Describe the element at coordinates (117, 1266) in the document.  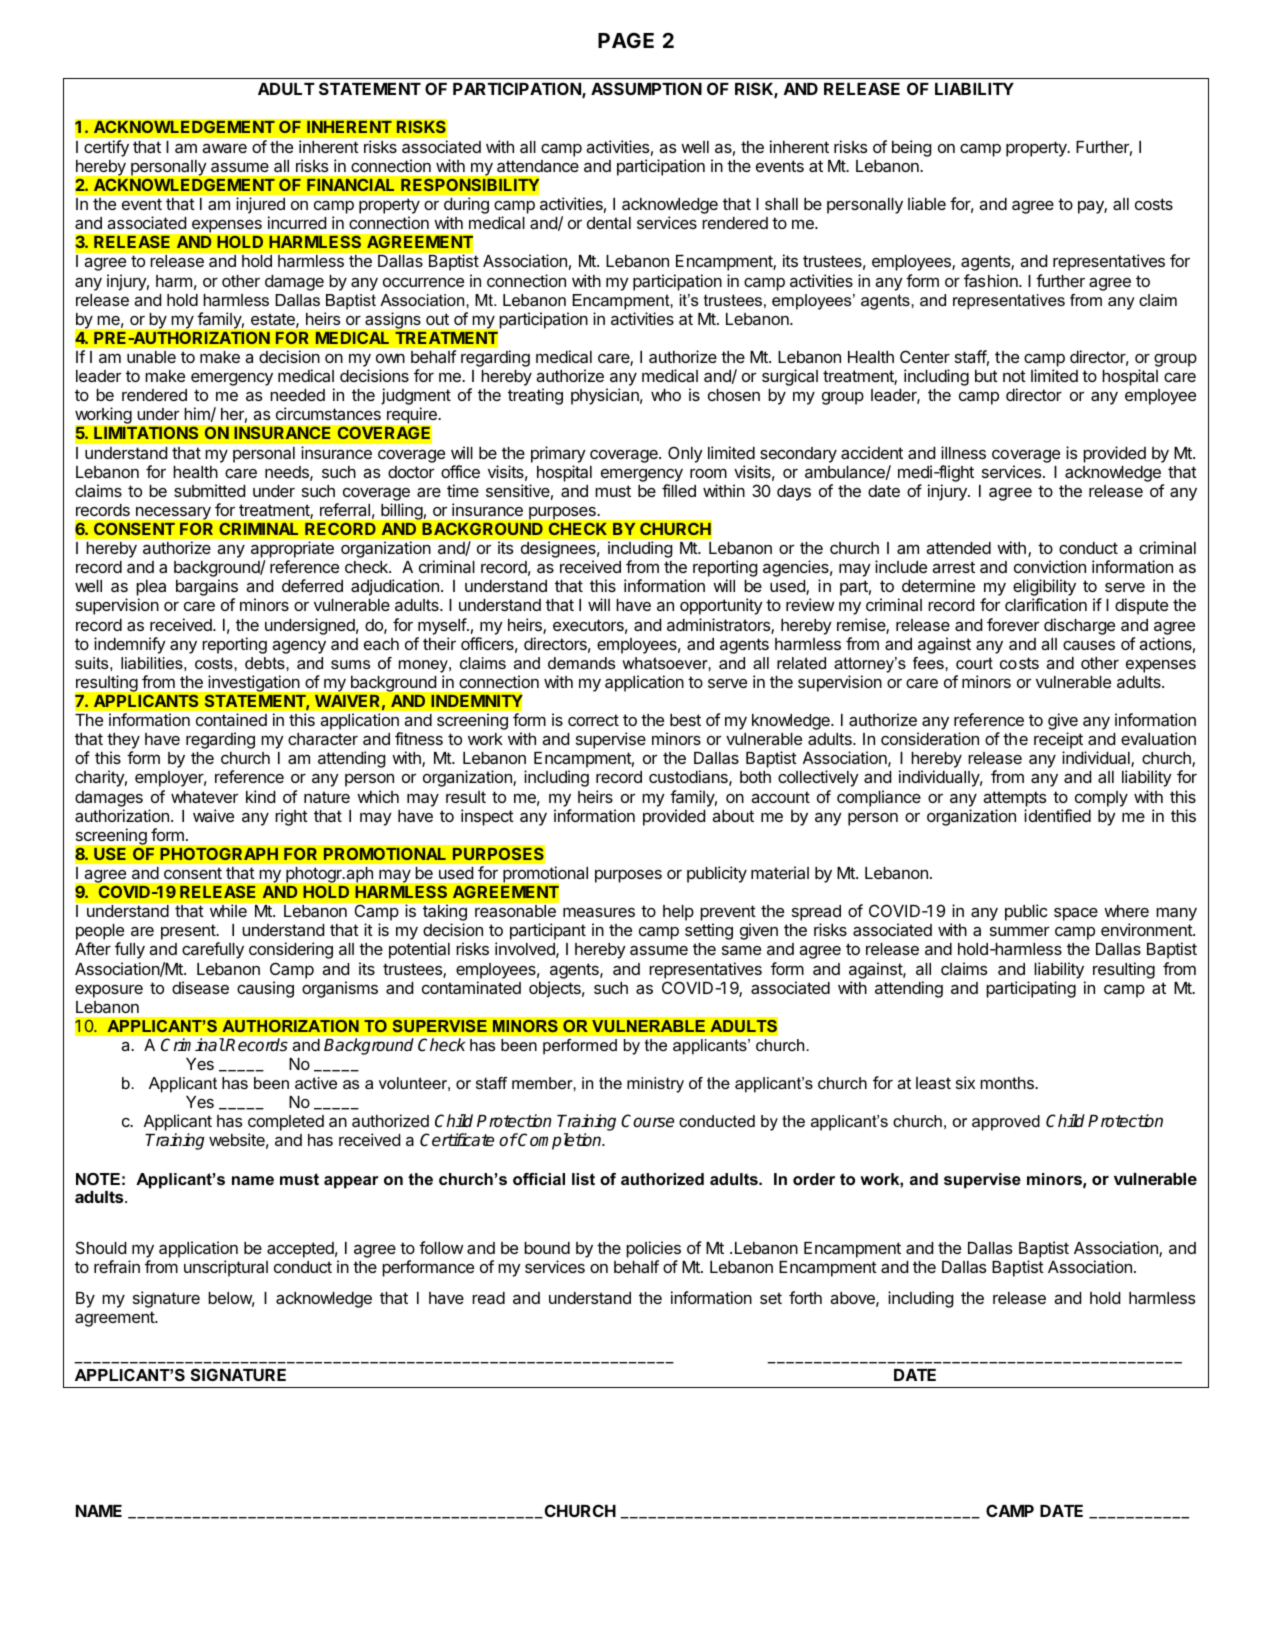
I see `refrain` at that location.
